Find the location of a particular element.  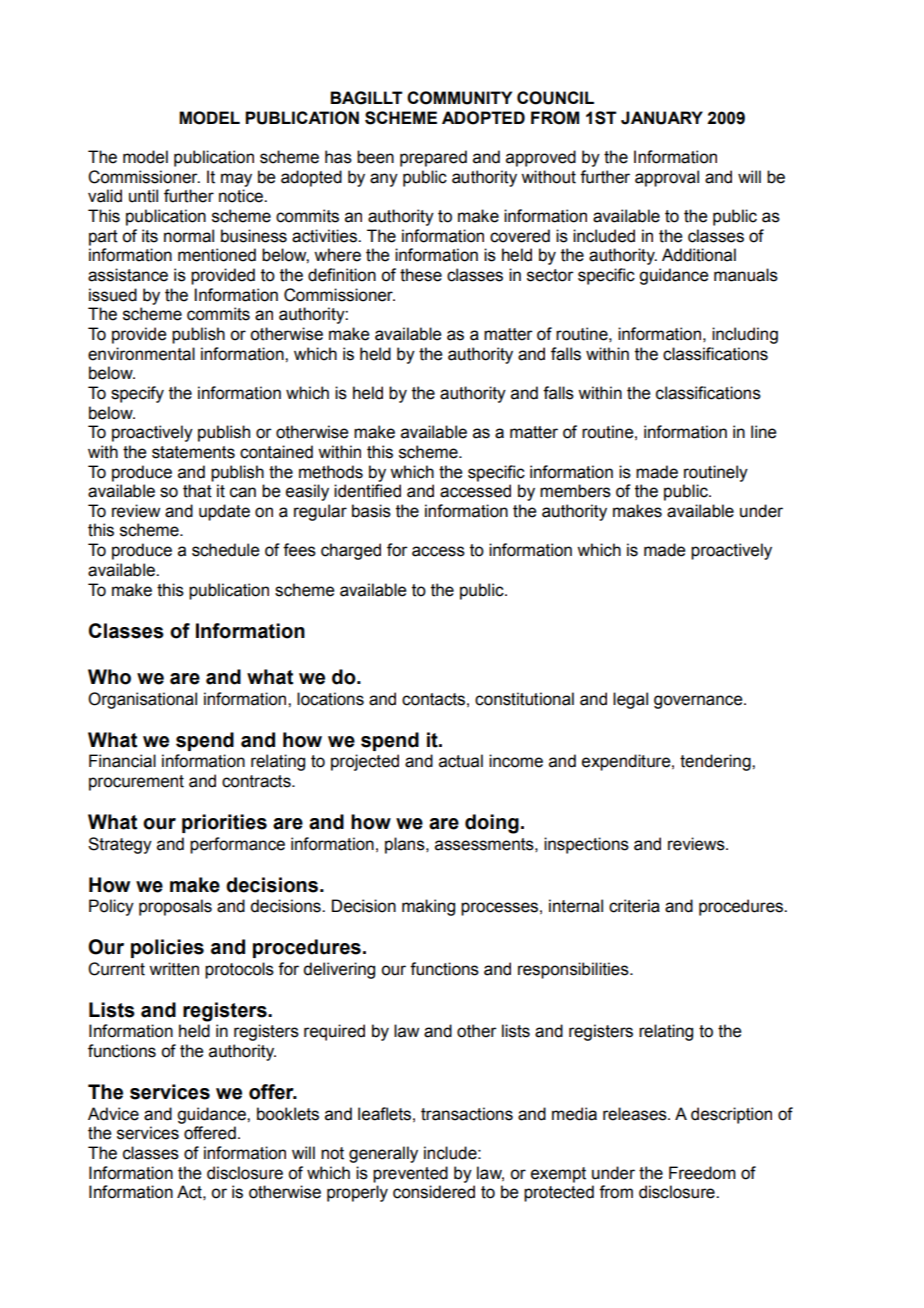

JANUARY is located at coordinates (662, 118).
